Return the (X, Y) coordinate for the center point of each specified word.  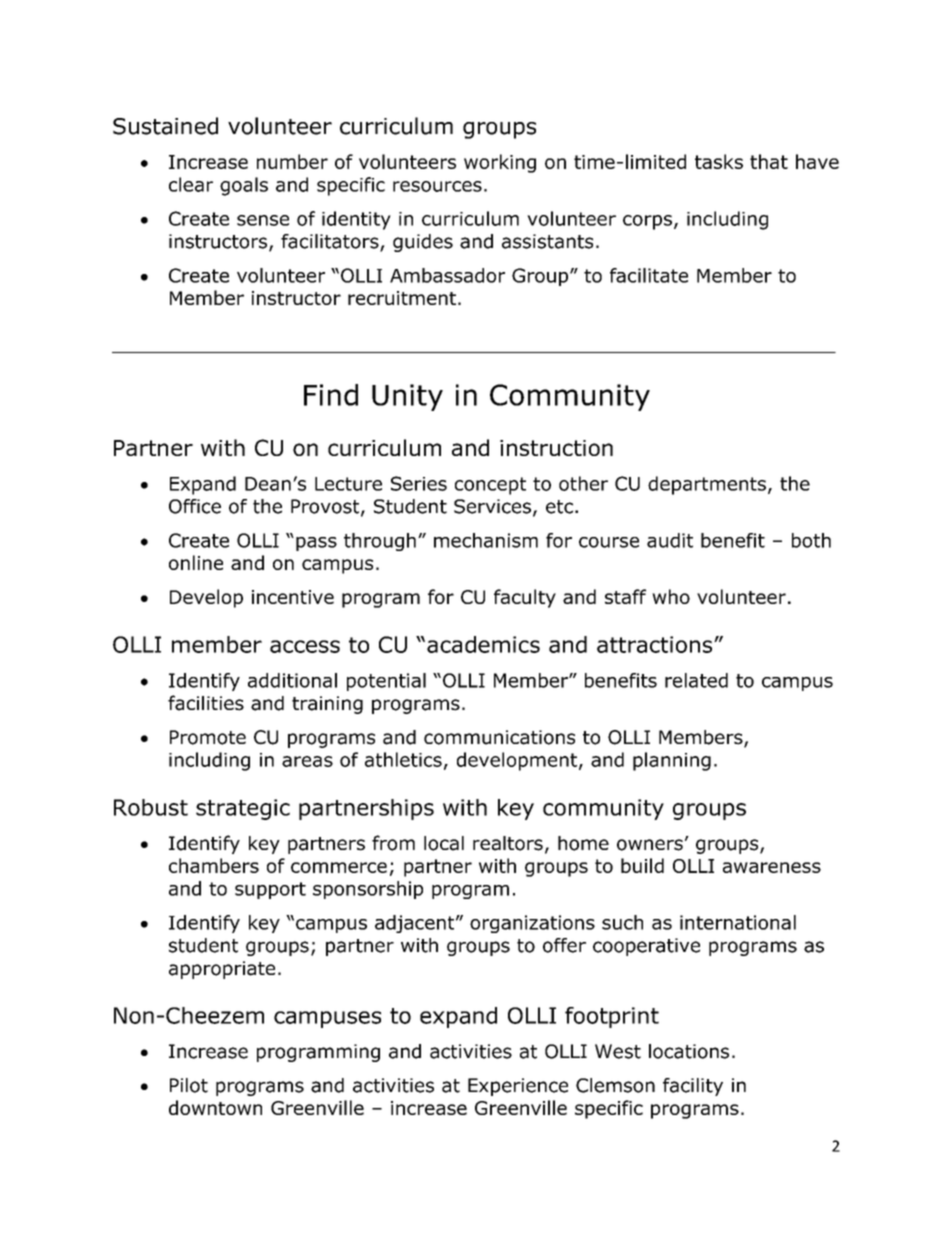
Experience (518, 1087)
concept (490, 486)
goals (244, 186)
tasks (719, 161)
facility (693, 1087)
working (500, 163)
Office (195, 506)
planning (672, 761)
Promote (208, 737)
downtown (215, 1107)
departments (707, 485)
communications (499, 737)
